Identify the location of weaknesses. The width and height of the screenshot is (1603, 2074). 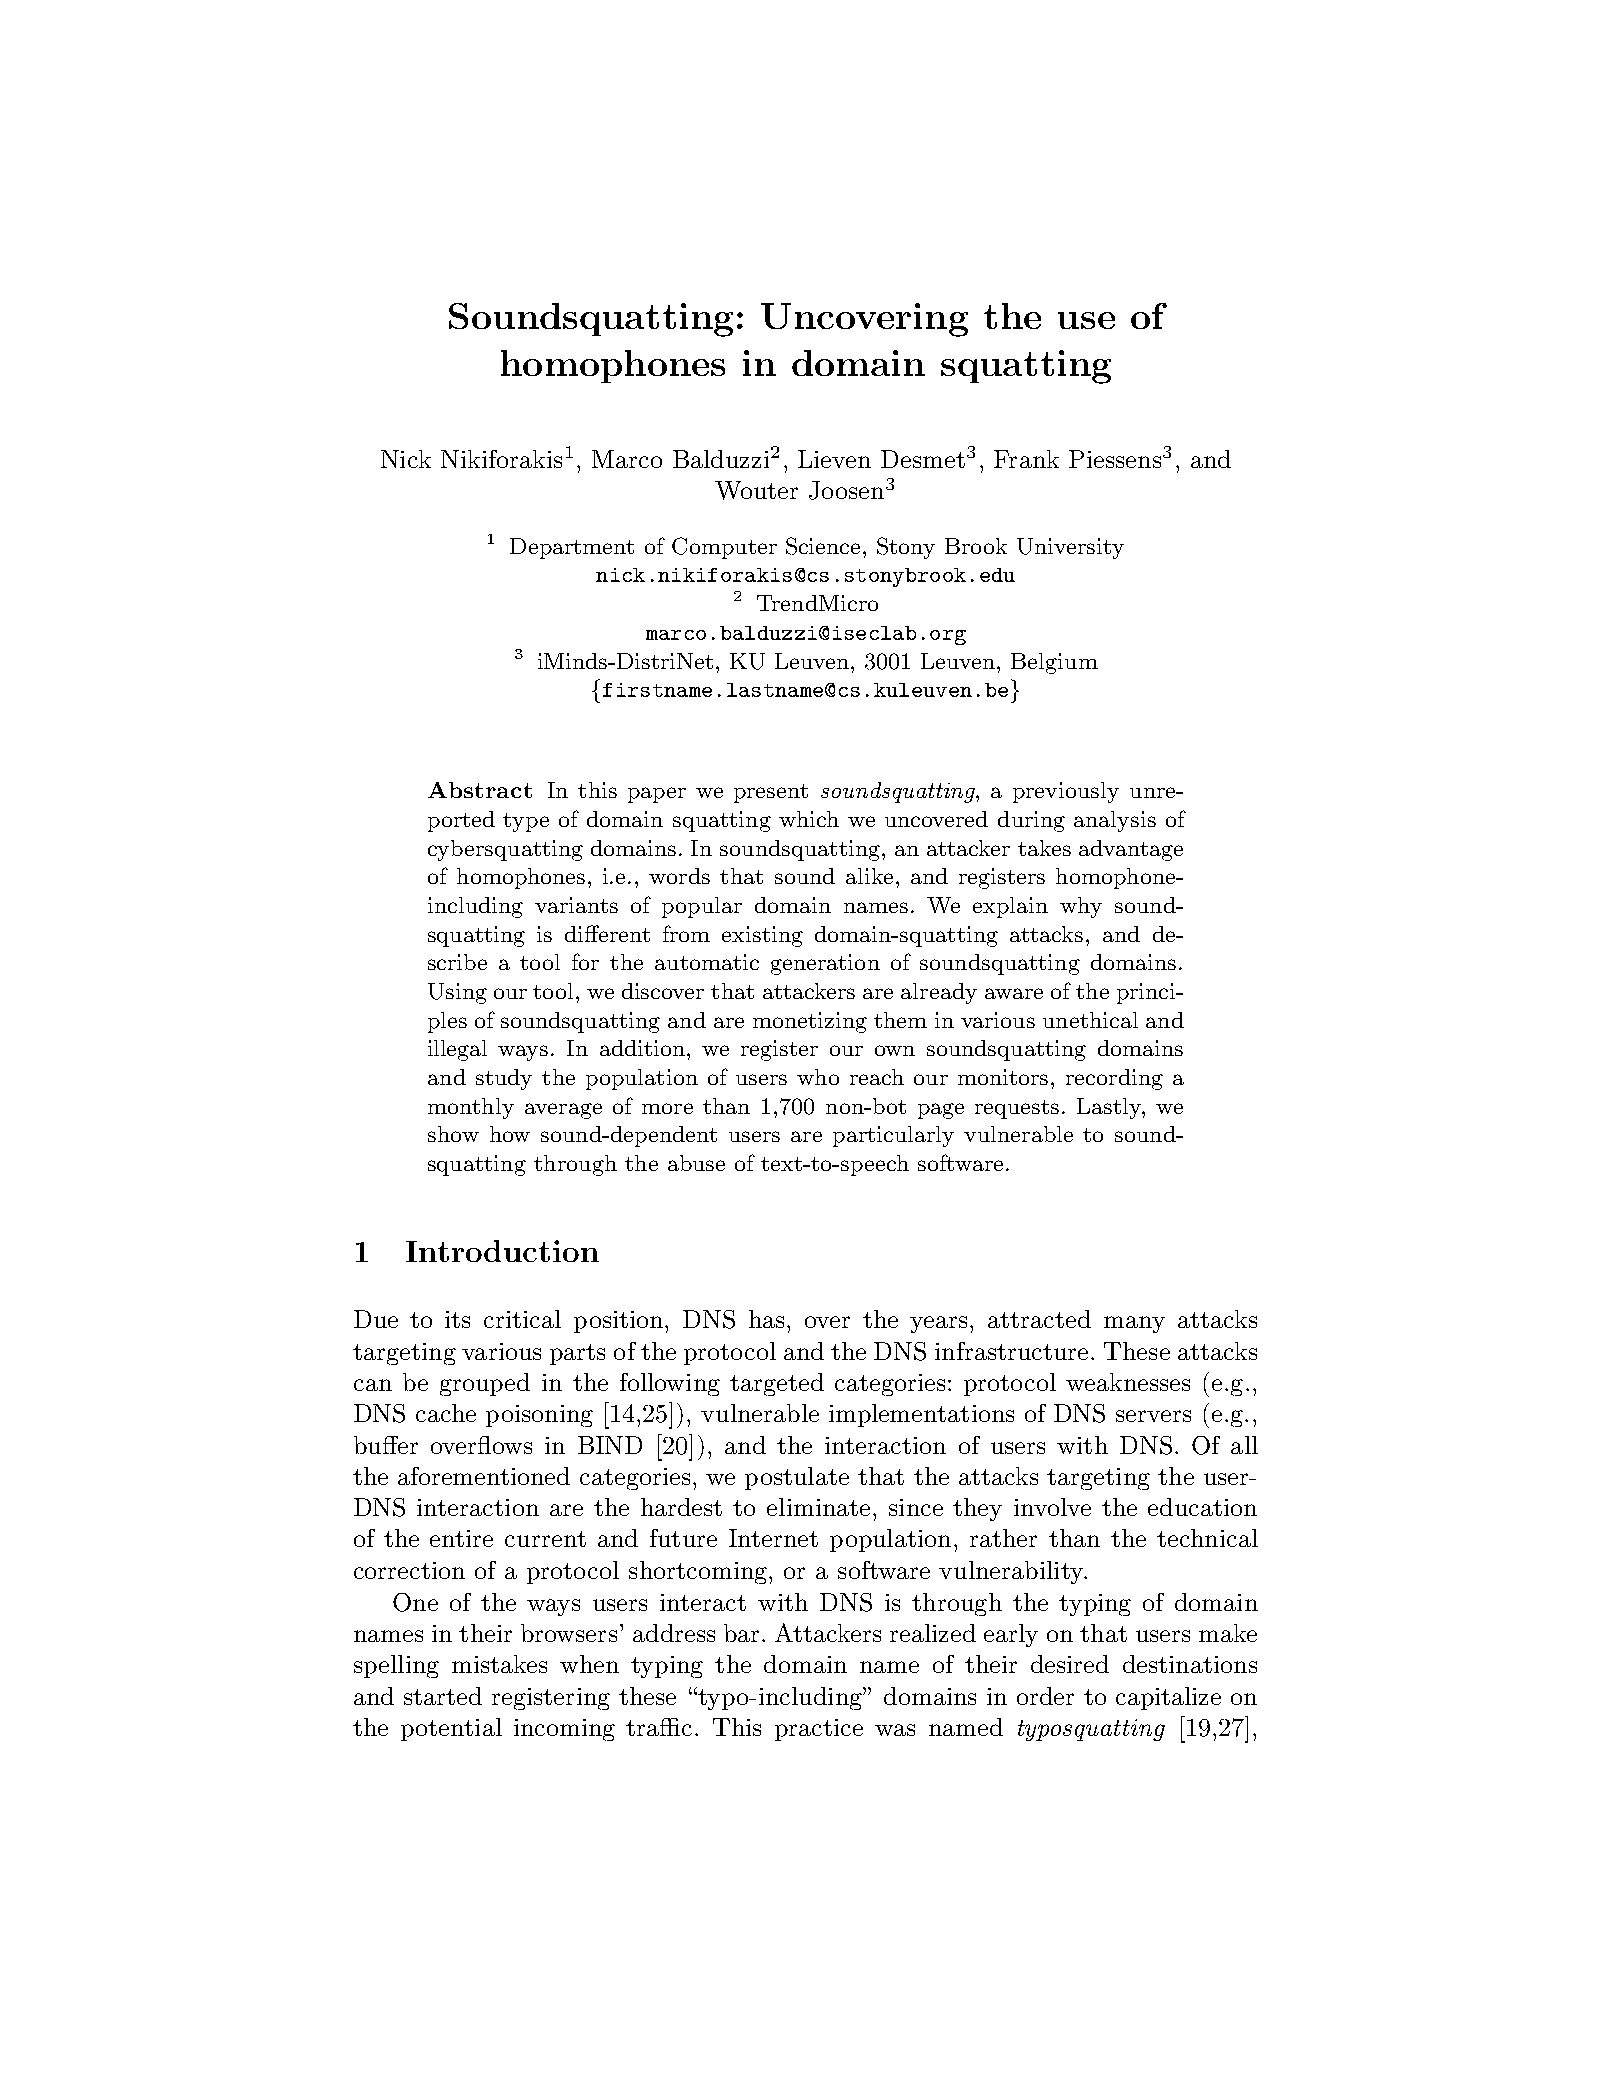
(1128, 1382).
